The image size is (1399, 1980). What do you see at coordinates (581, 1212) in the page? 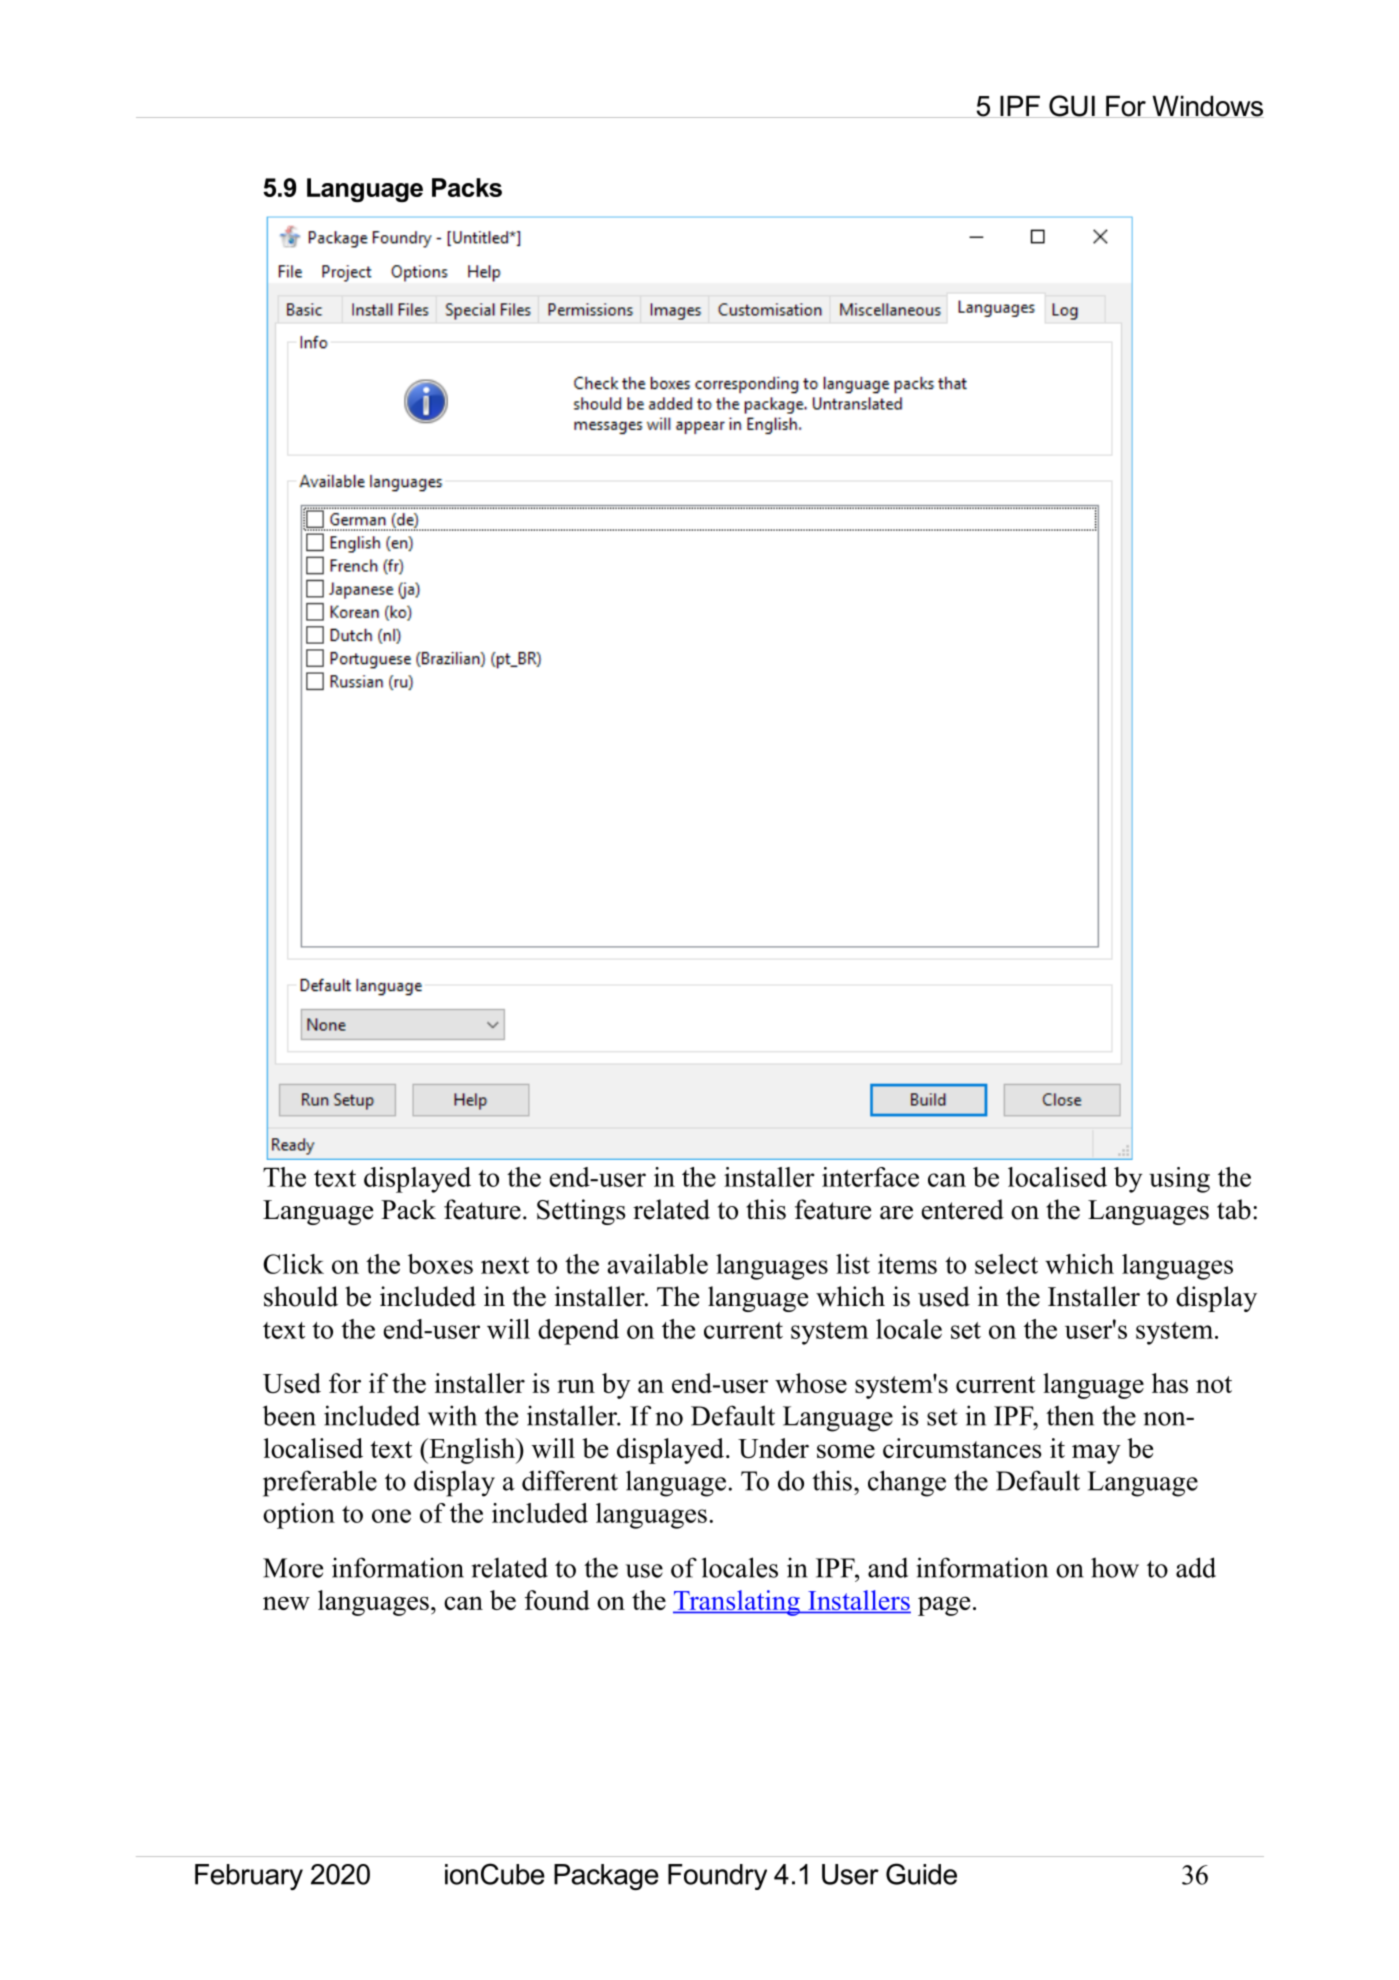
I see `Settings` at bounding box center [581, 1212].
